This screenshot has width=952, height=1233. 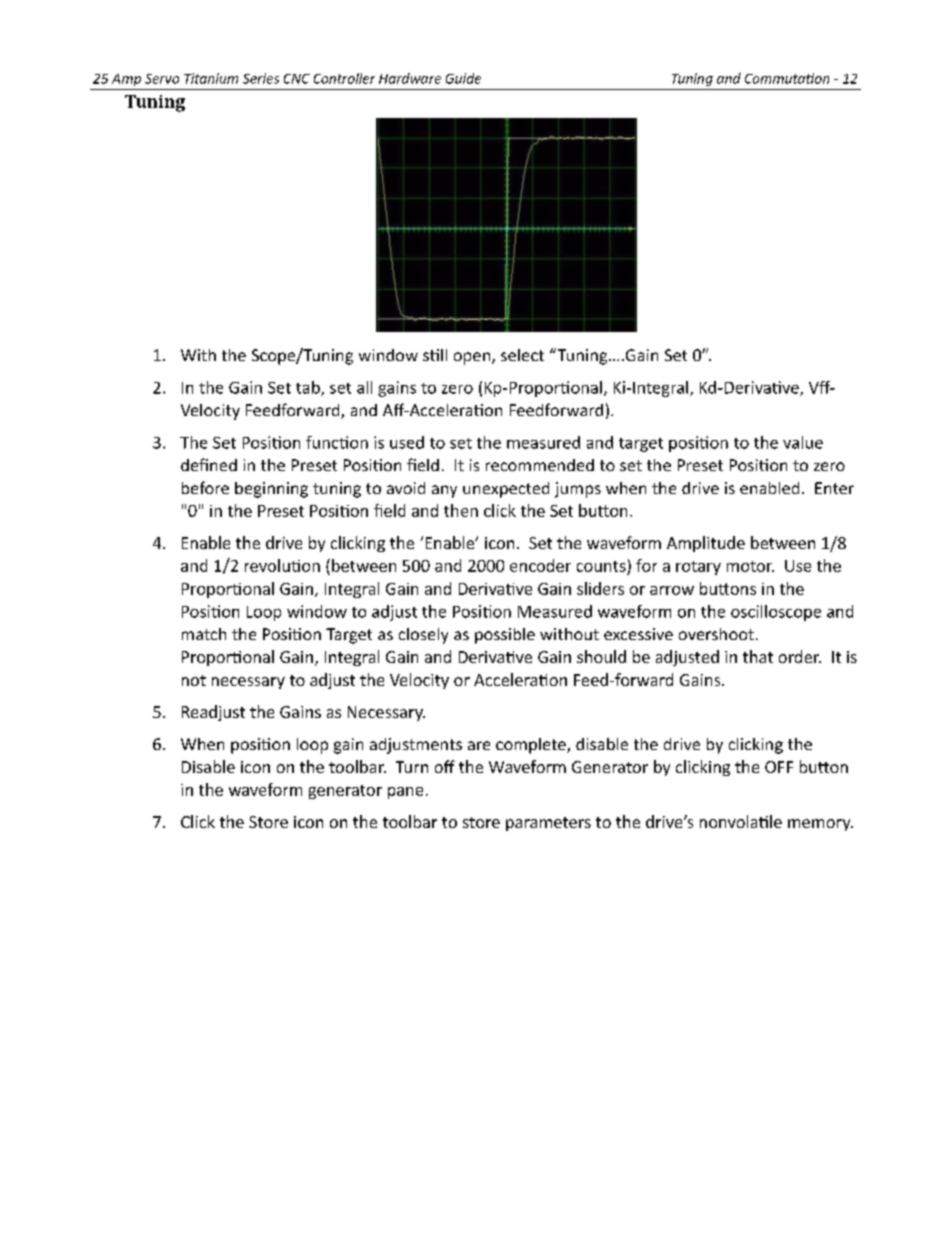 I want to click on select, so click(x=522, y=355).
